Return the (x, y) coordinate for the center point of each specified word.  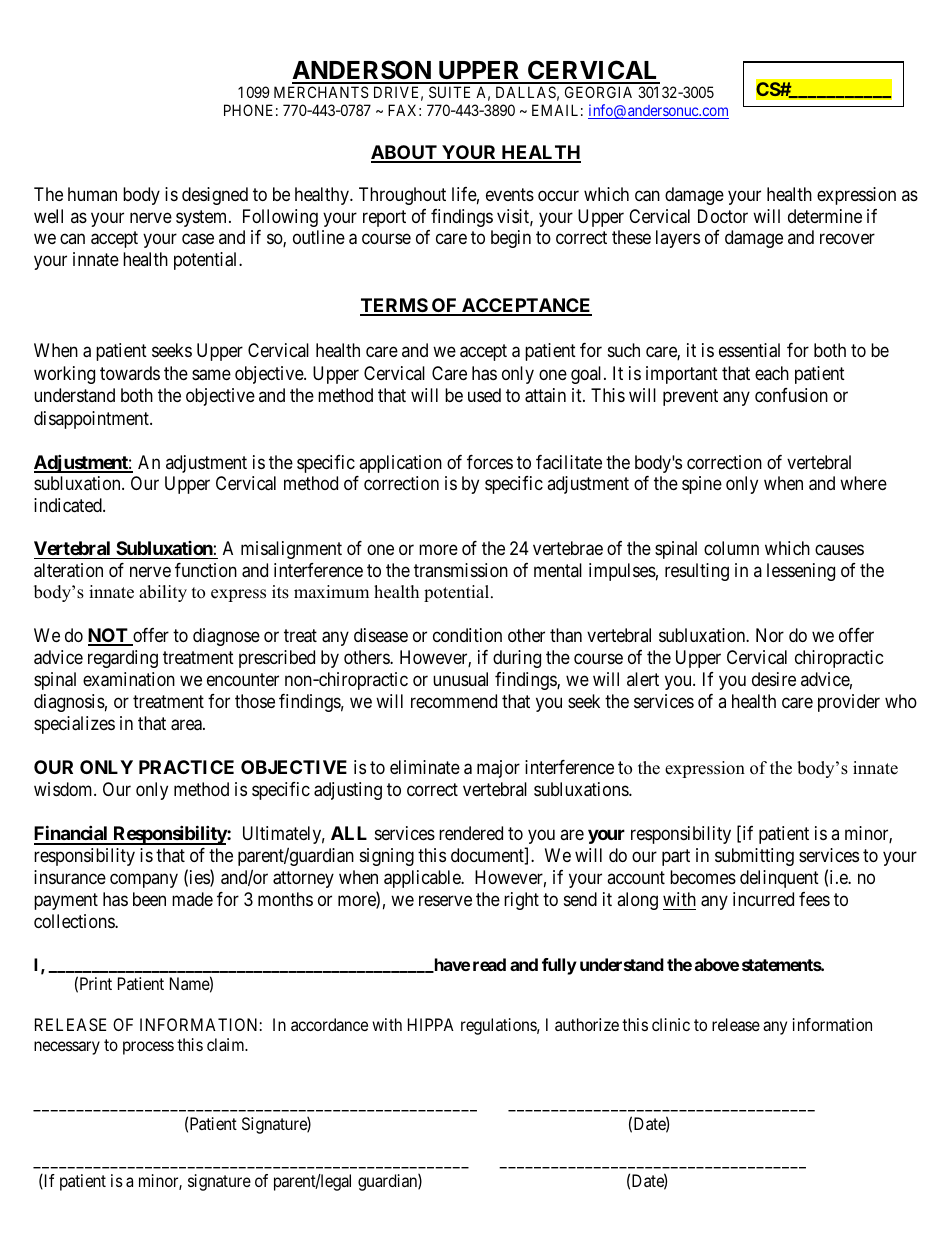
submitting (754, 857)
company (144, 881)
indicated (69, 505)
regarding (123, 659)
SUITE (449, 92)
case (198, 239)
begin (511, 239)
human (92, 194)
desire (774, 679)
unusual (460, 679)
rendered (471, 833)
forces (490, 462)
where (863, 483)
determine (825, 216)
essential (749, 350)
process (148, 1048)
